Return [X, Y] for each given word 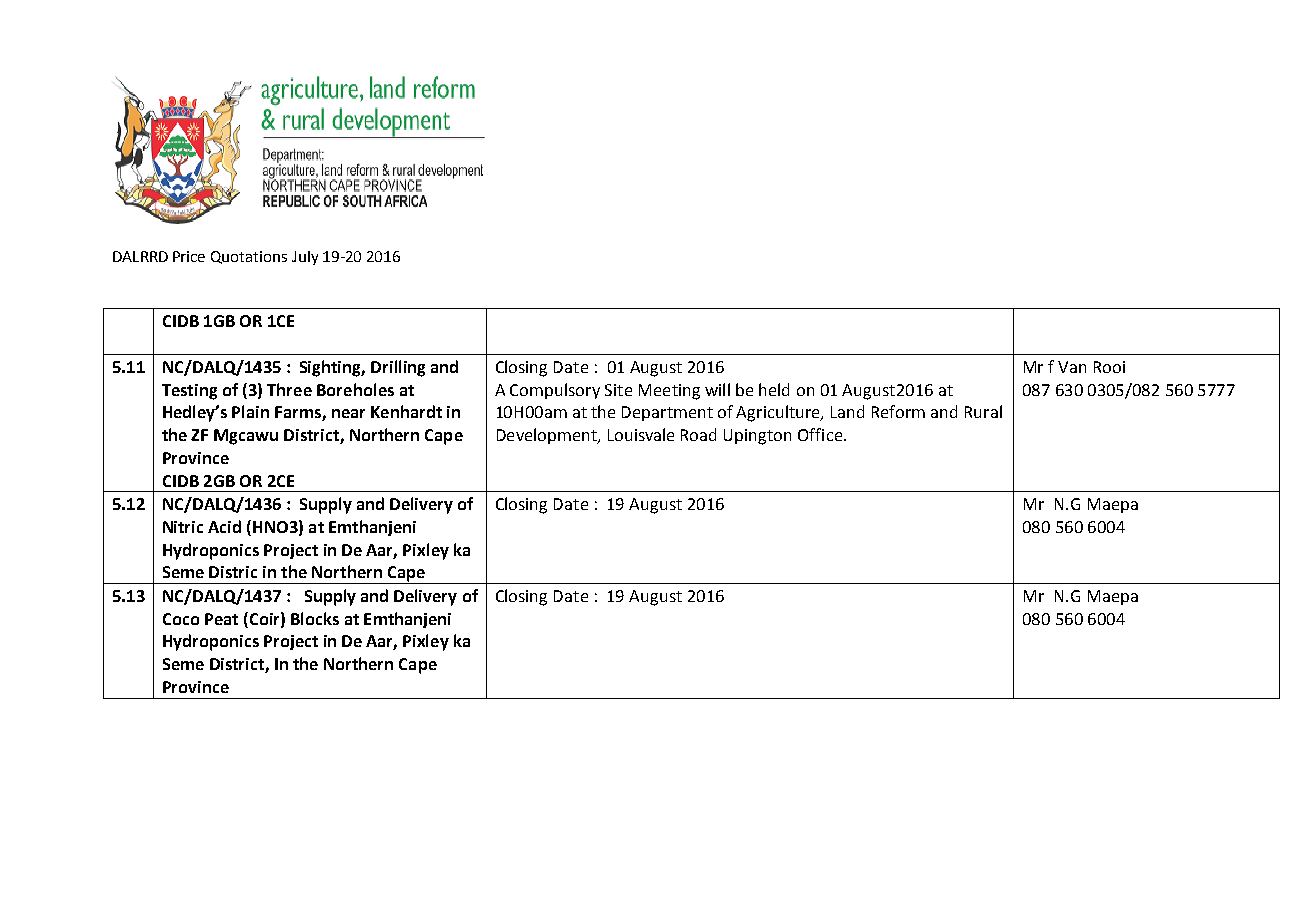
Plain [250, 411]
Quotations [249, 257]
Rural [983, 411]
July [305, 258]
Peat [221, 619]
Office [820, 434]
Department [667, 413]
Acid [224, 526]
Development [548, 436]
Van [1072, 367]
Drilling [398, 368]
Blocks [315, 618]
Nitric [183, 527]
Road [698, 434]
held [774, 389]
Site [618, 390]
